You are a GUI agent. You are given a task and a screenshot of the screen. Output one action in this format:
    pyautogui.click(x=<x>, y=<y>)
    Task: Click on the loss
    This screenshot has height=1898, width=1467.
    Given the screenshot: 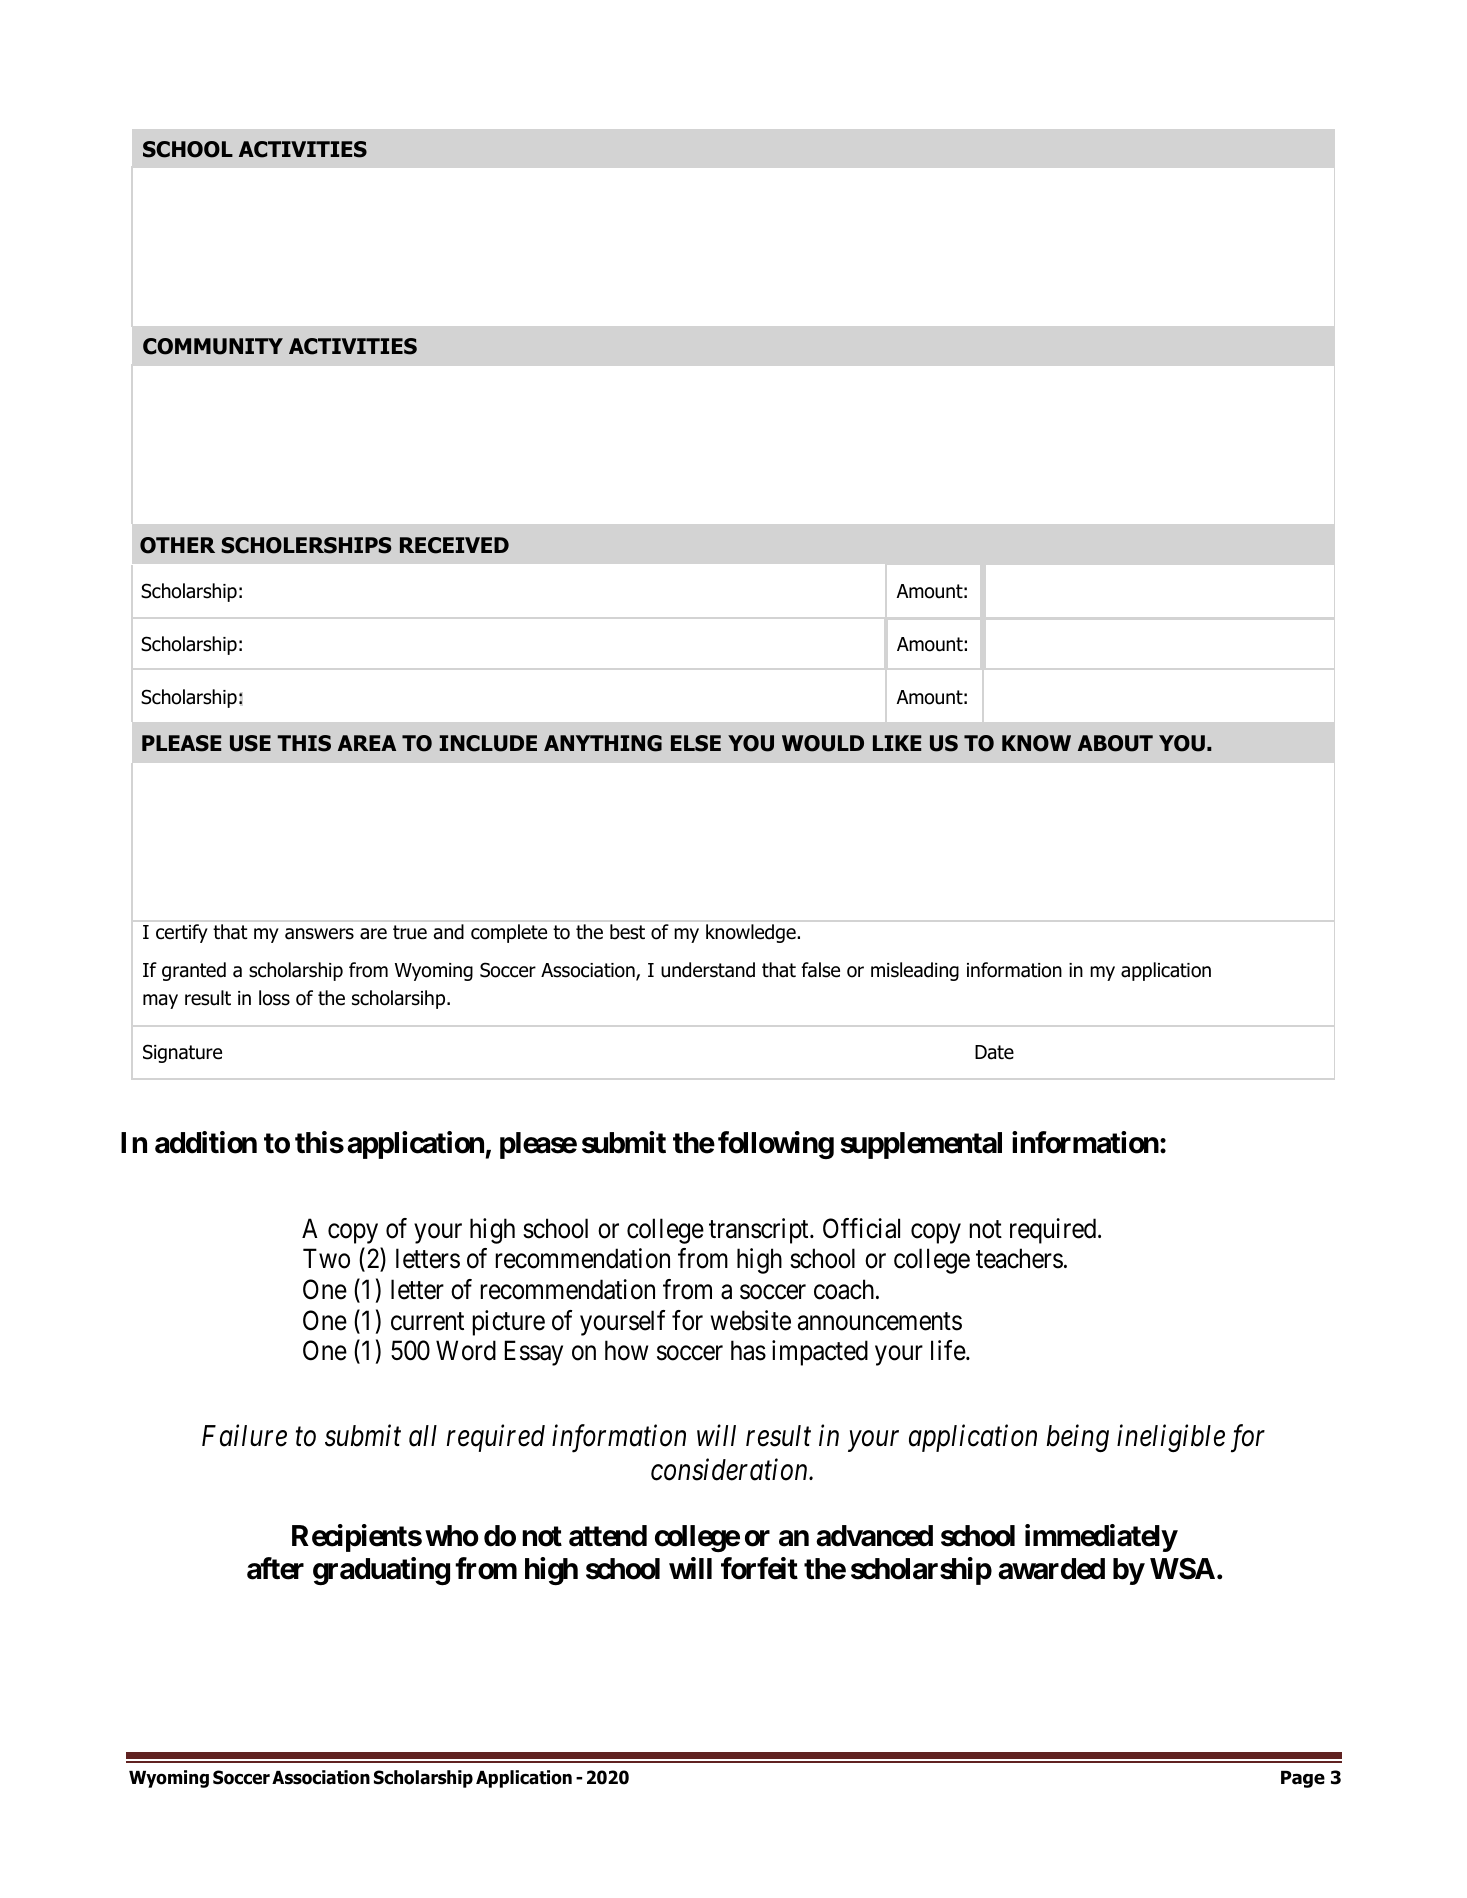 What is the action you would take?
    pyautogui.click(x=274, y=998)
